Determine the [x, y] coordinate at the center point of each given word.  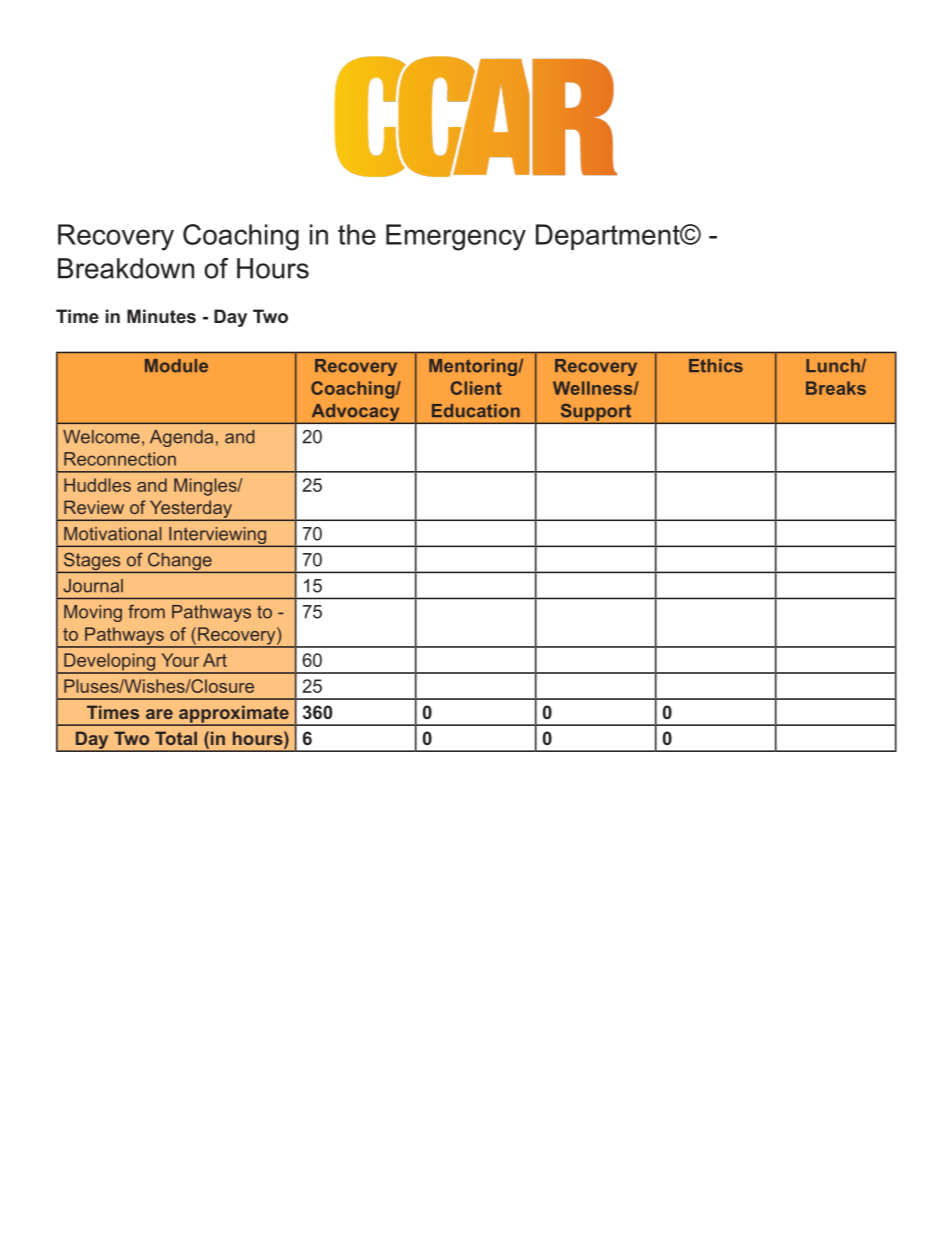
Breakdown [126, 268]
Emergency [456, 237]
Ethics [716, 366]
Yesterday [190, 510]
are [159, 714]
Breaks [836, 388]
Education [476, 411]
